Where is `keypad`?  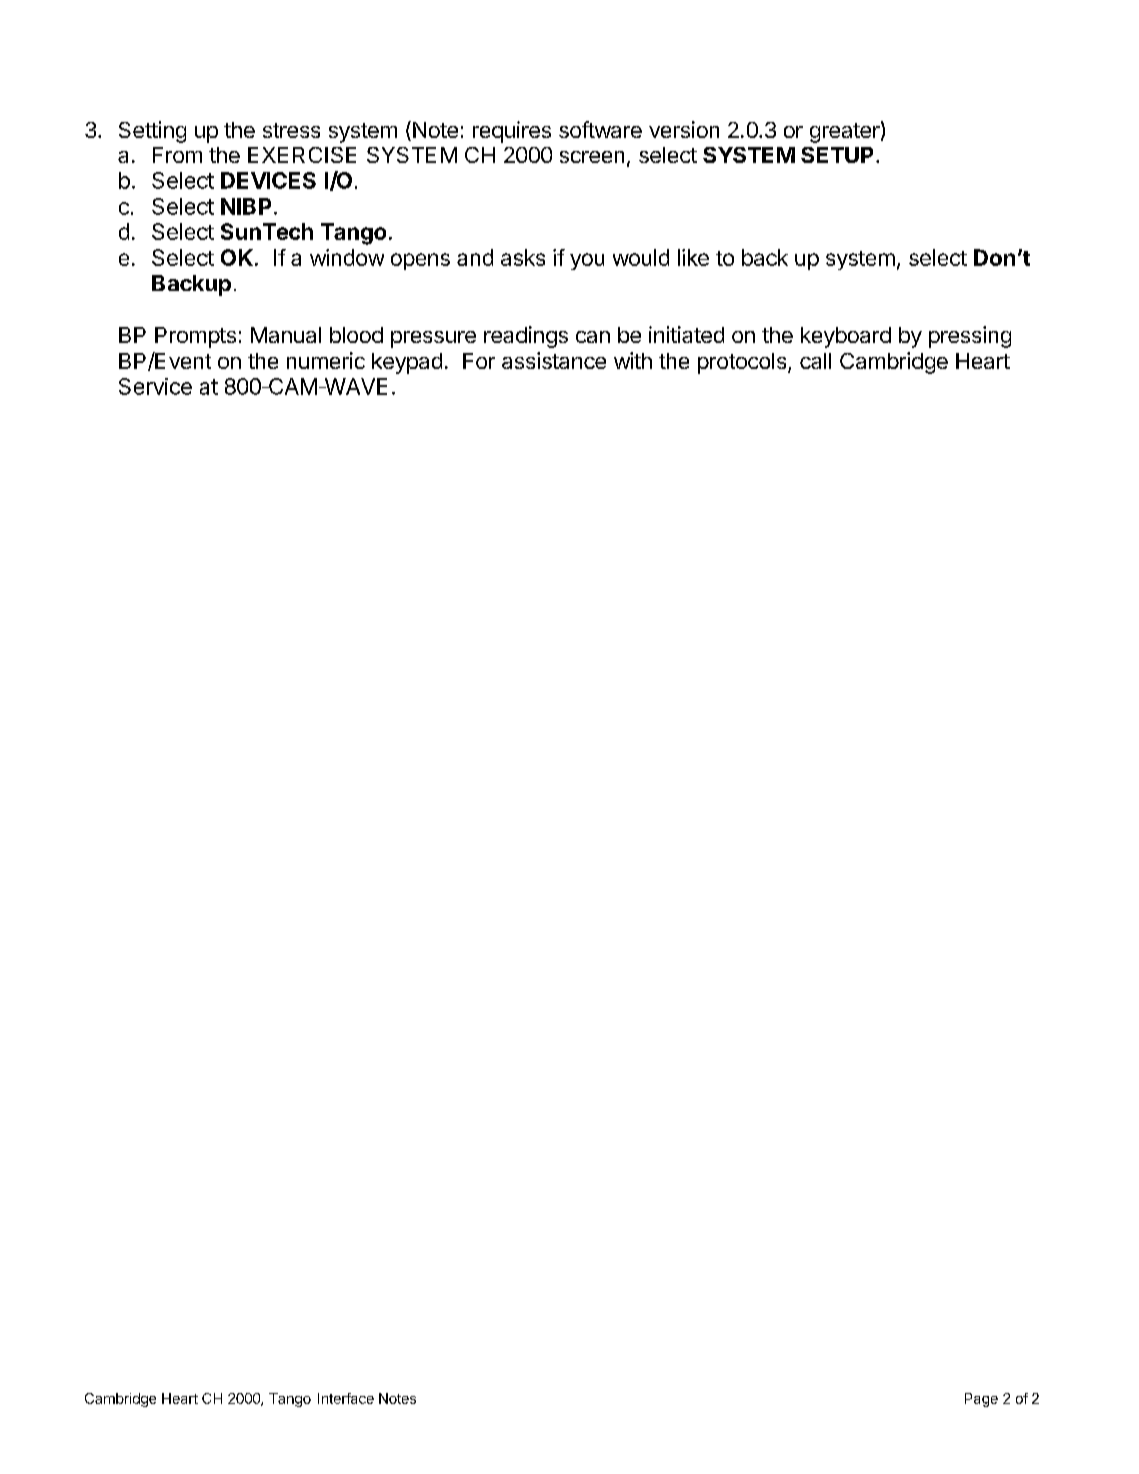
keypad is located at coordinates (407, 363).
